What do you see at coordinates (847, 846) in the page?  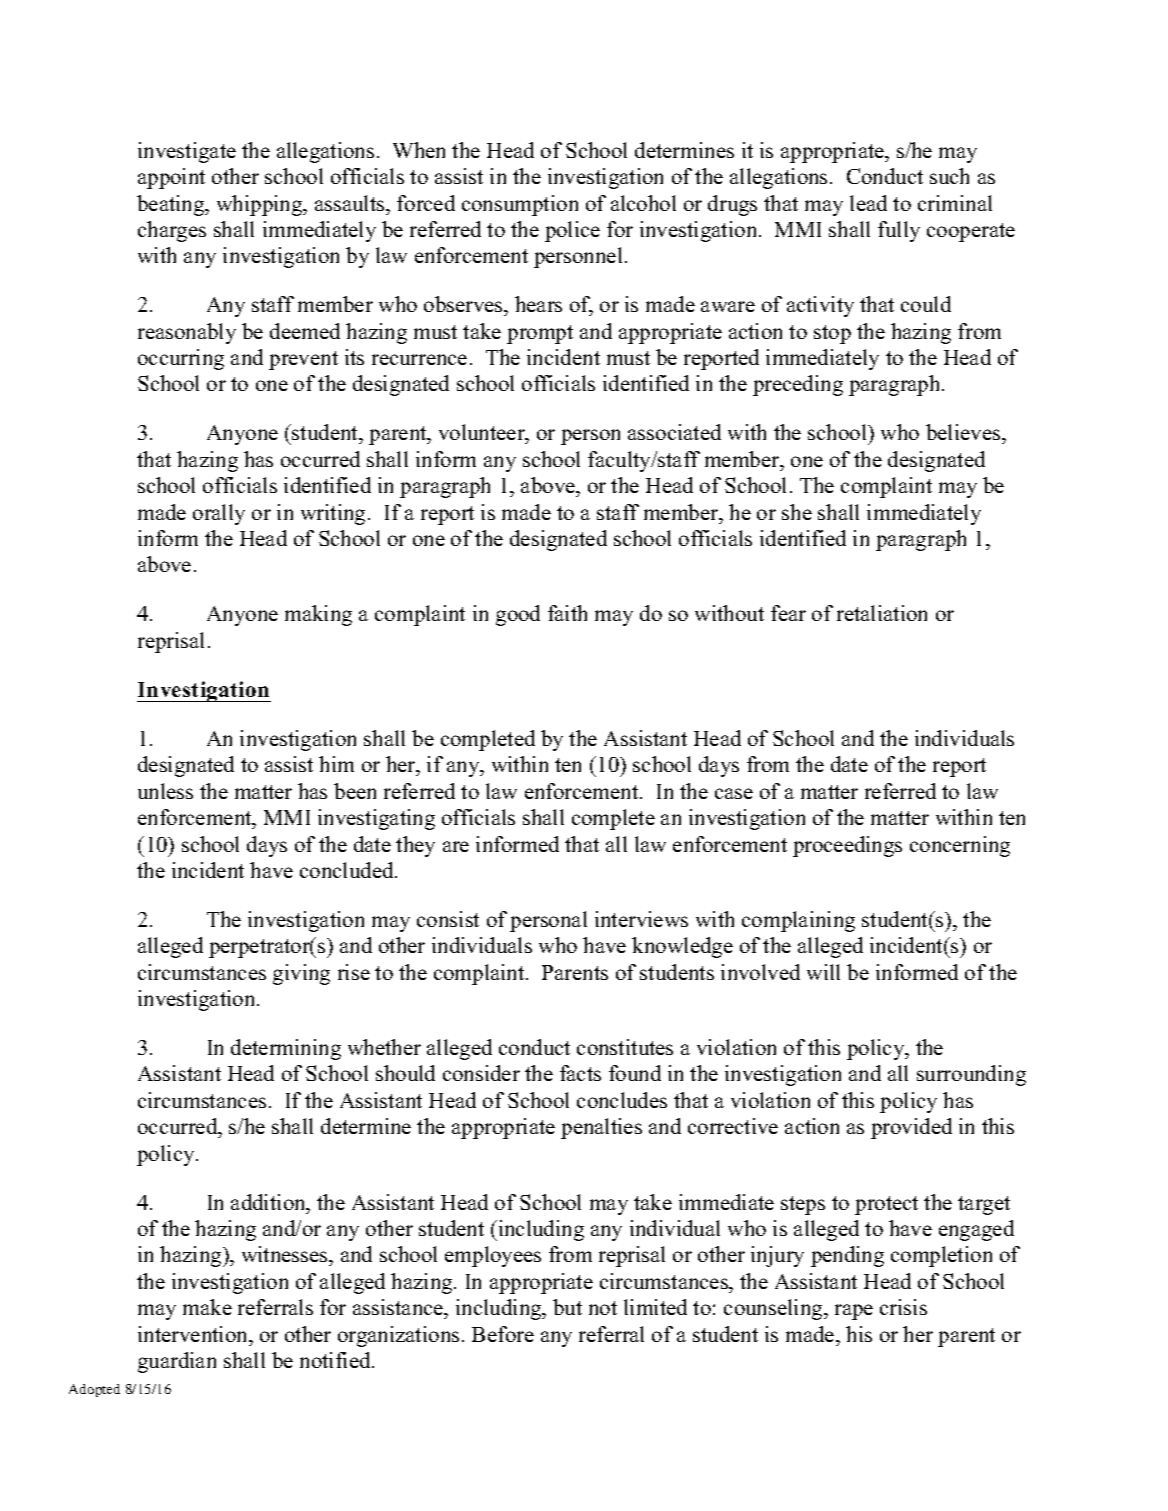 I see `proceedings` at bounding box center [847, 846].
